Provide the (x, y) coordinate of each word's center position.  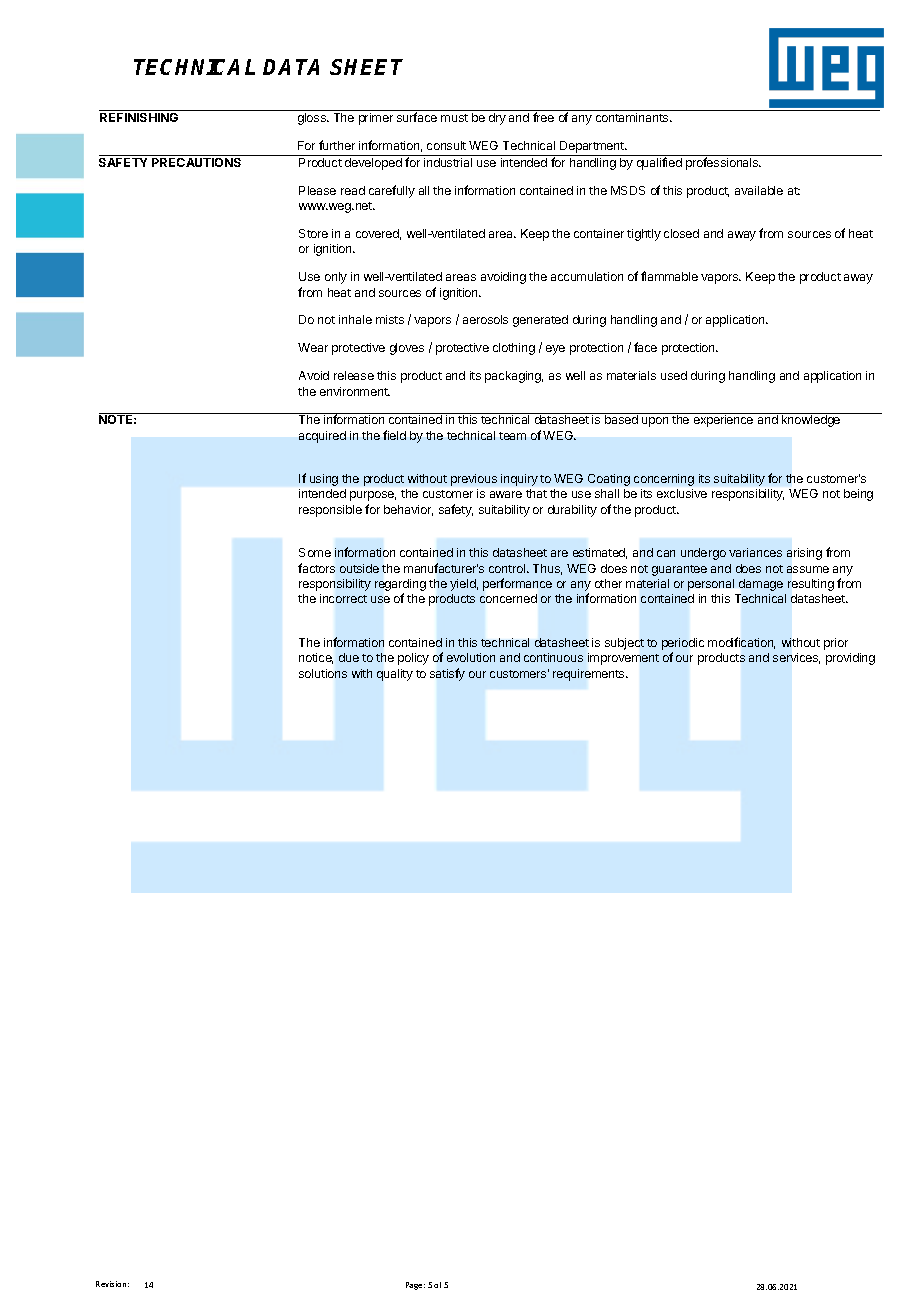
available (759, 190)
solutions (323, 673)
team (512, 436)
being (858, 495)
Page (415, 1286)
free (543, 117)
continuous (553, 657)
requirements (590, 675)
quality (395, 675)
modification (741, 643)
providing (850, 659)
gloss (313, 119)
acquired (322, 437)
